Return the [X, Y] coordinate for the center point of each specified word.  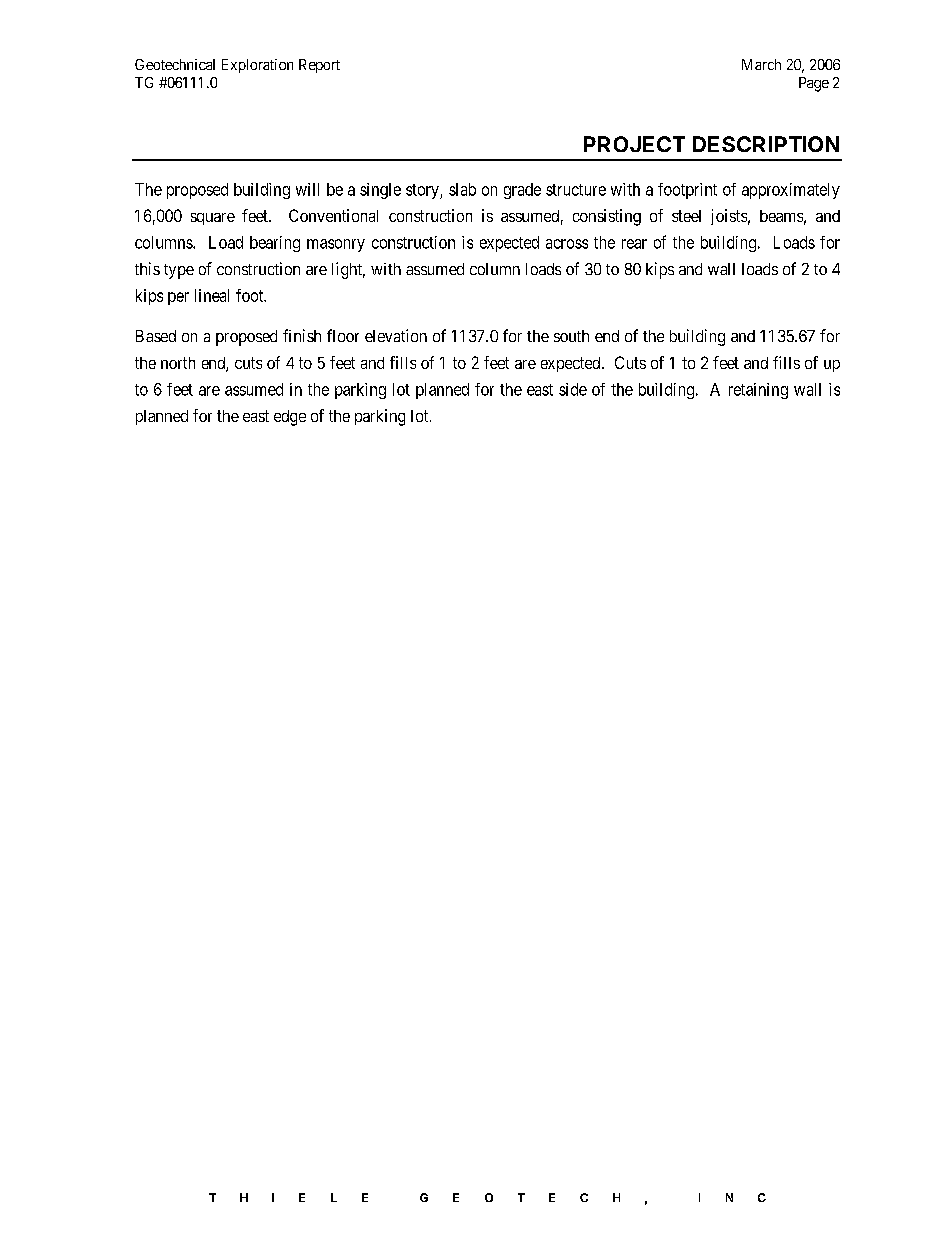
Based [156, 336]
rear [634, 244]
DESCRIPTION [766, 144]
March [761, 64]
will [307, 189]
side [573, 389]
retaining [758, 391]
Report [319, 66]
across [567, 244]
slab [462, 189]
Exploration [257, 66]
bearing [275, 244]
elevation [396, 335]
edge [290, 418]
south [571, 336]
